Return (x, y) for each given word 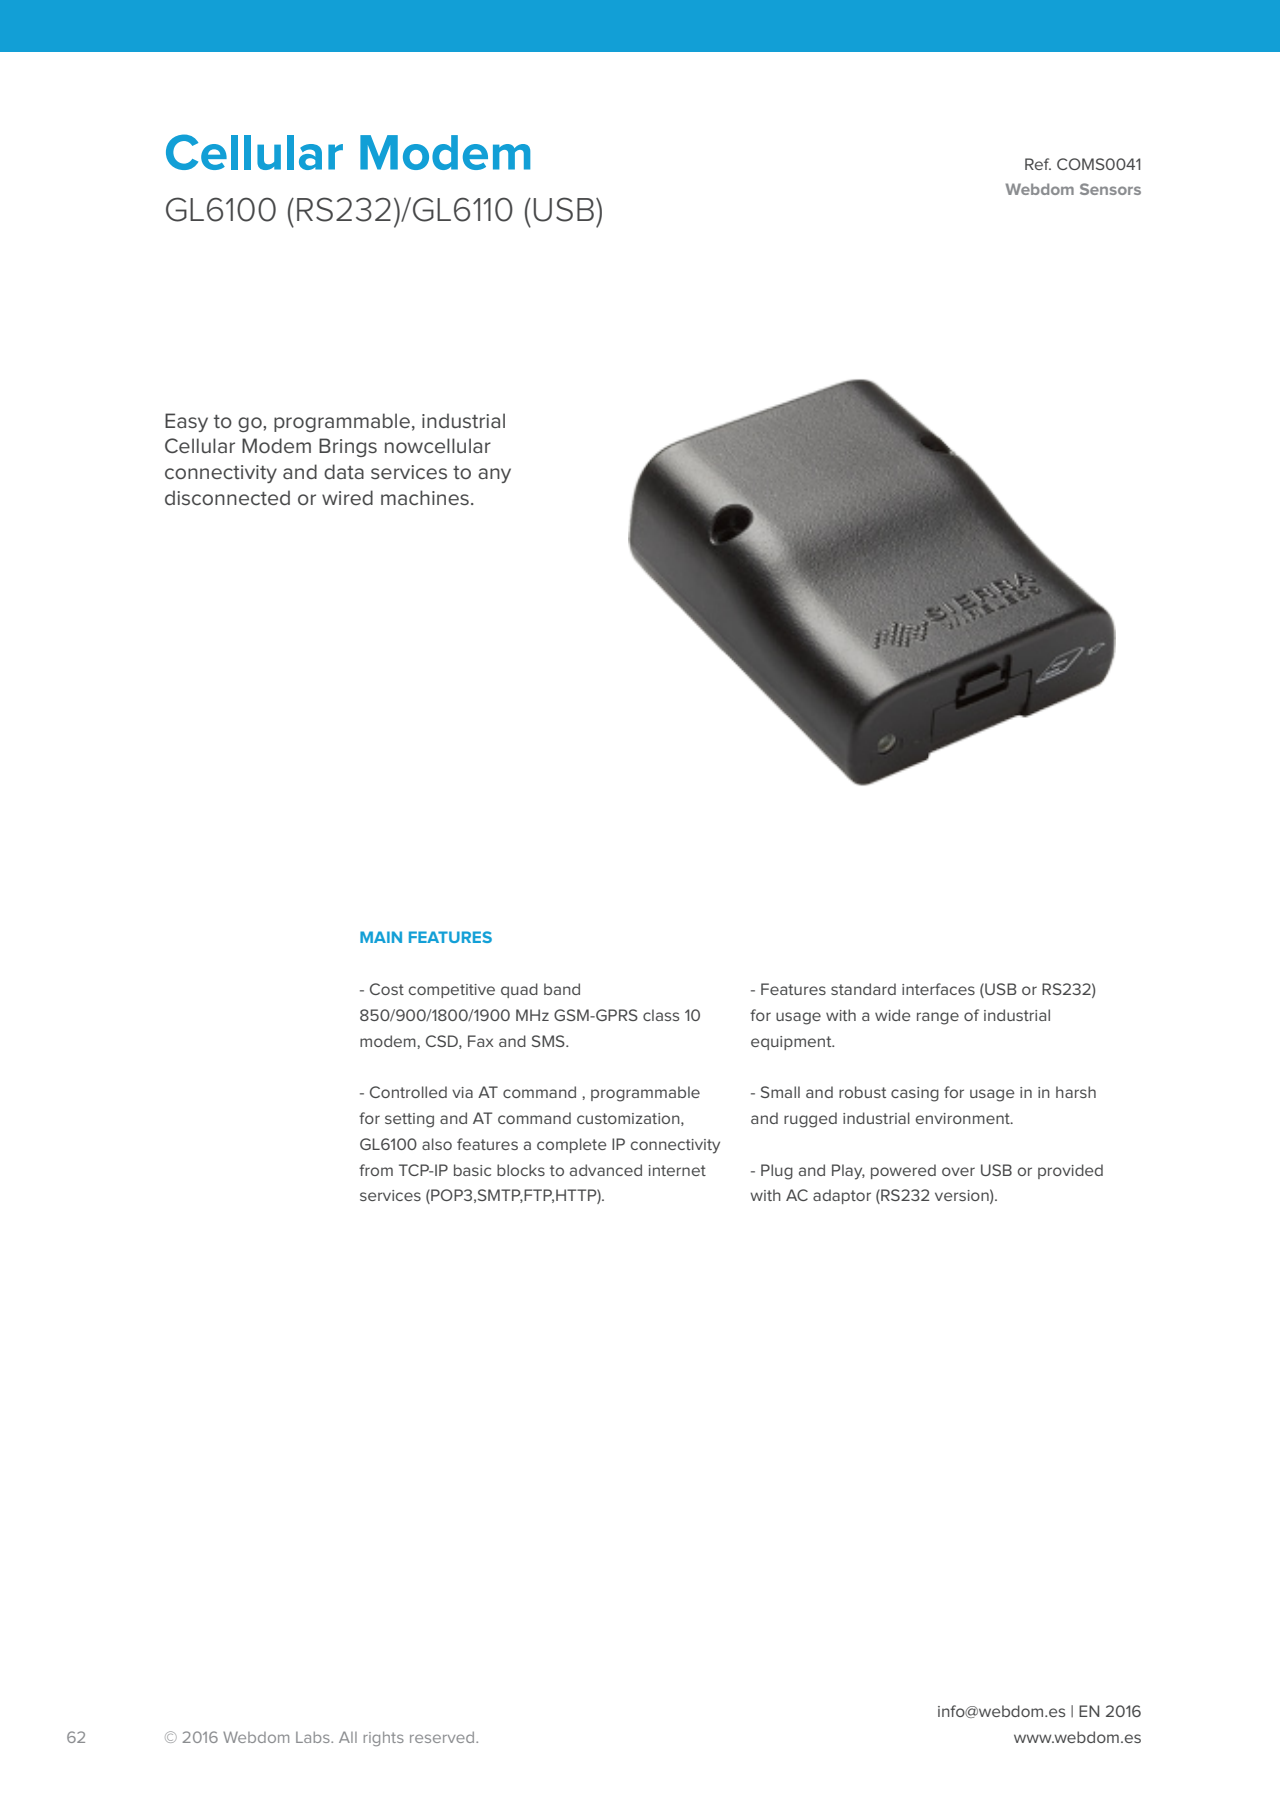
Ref (1038, 164)
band (562, 989)
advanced (606, 1170)
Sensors (1110, 189)
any (494, 475)
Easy (186, 422)
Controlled (408, 1092)
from (376, 1170)
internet (677, 1170)
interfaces (938, 989)
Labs (314, 1737)
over (958, 1171)
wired (347, 497)
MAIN (381, 937)
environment (964, 1118)
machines (425, 497)
